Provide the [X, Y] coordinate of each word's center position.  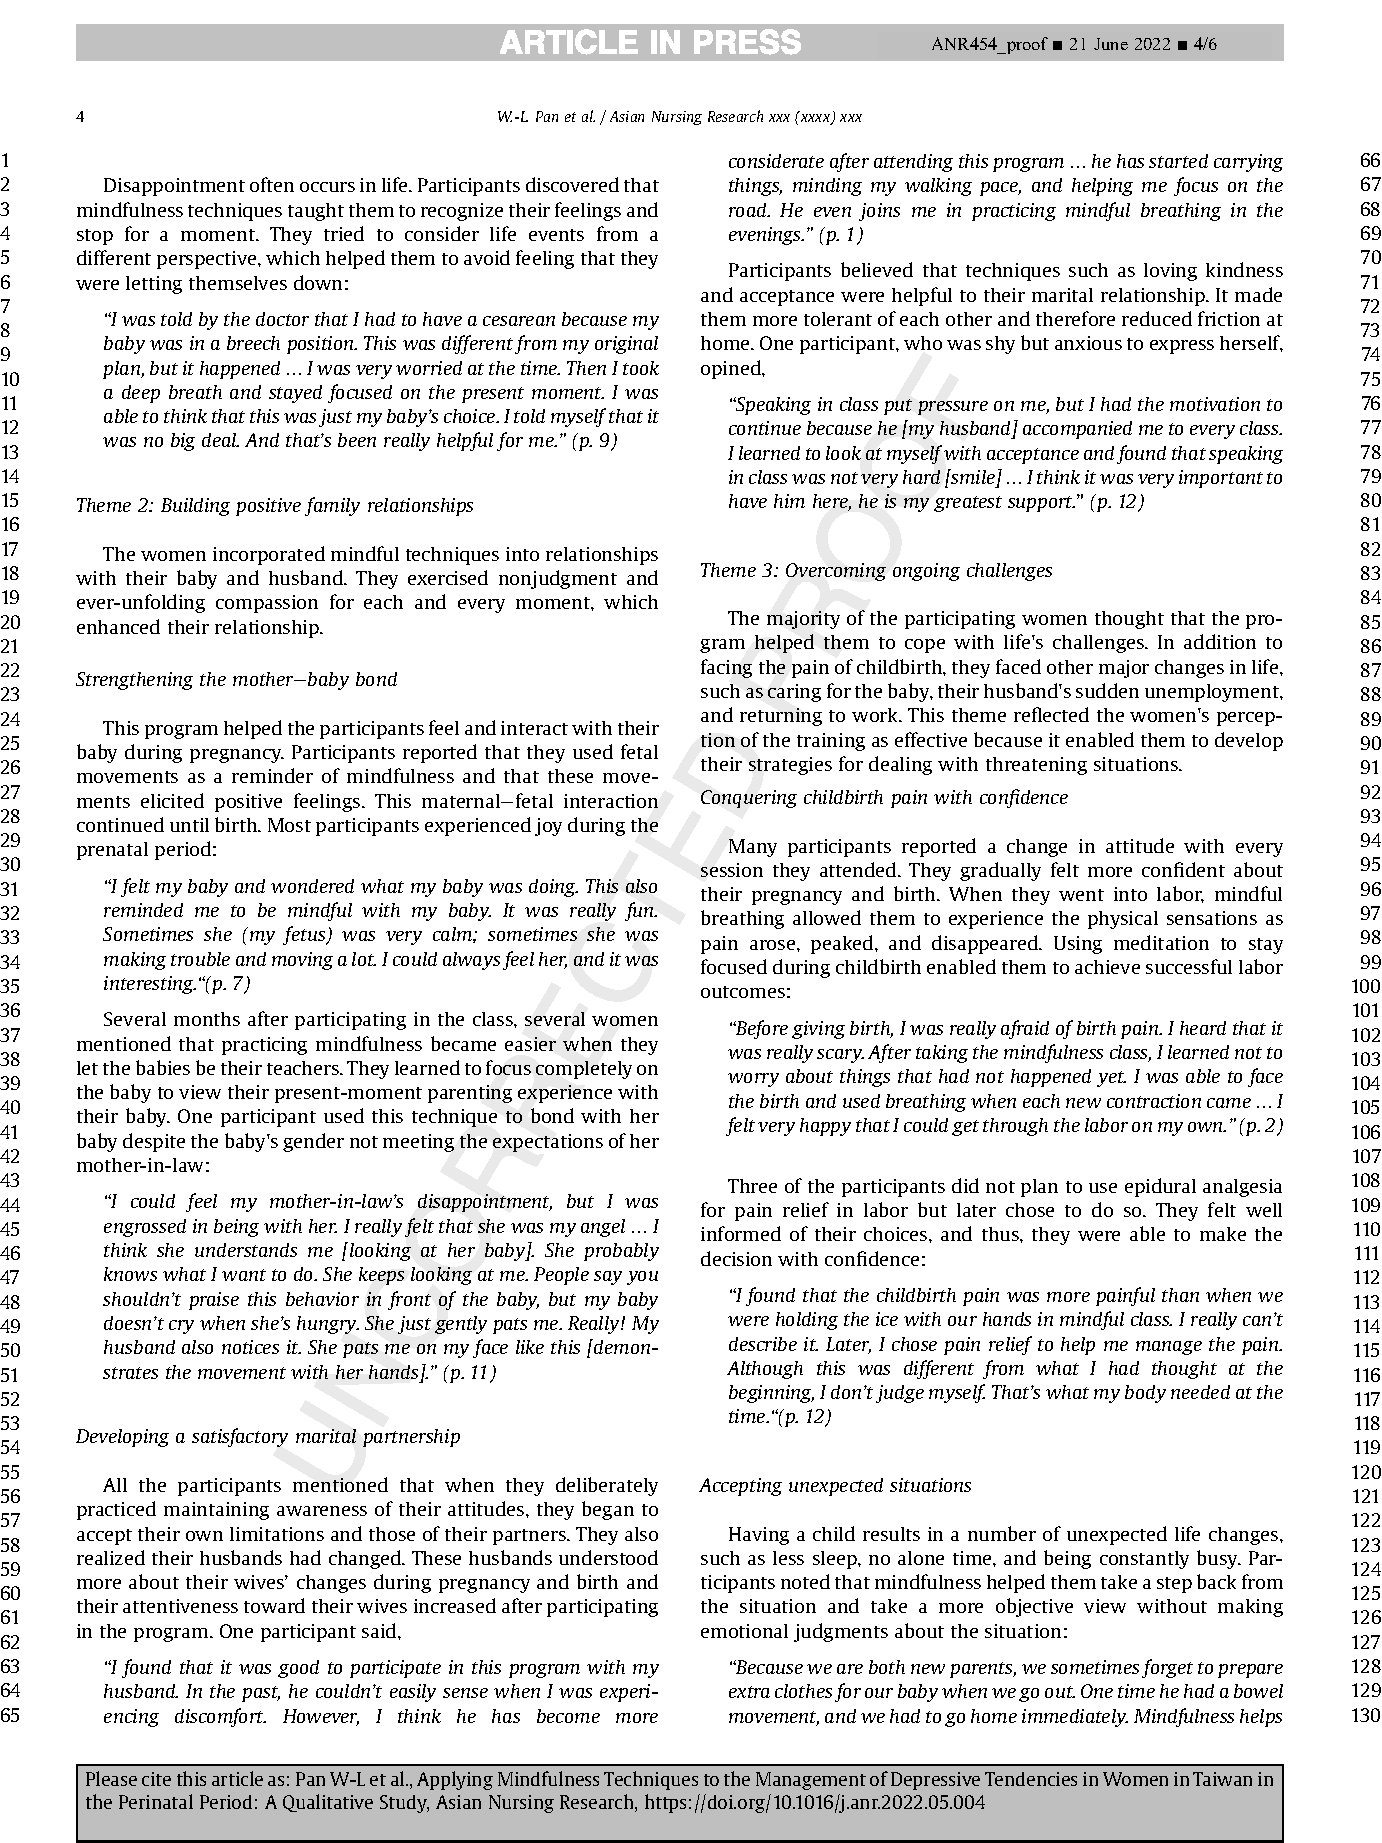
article [237, 1778]
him [789, 501]
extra [749, 1692]
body [1145, 1394]
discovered [572, 184]
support [1041, 504]
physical [1123, 920]
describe [763, 1344]
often [272, 184]
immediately [1075, 1718]
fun [641, 911]
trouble [200, 959]
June [1111, 44]
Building [195, 507]
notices [250, 1347]
